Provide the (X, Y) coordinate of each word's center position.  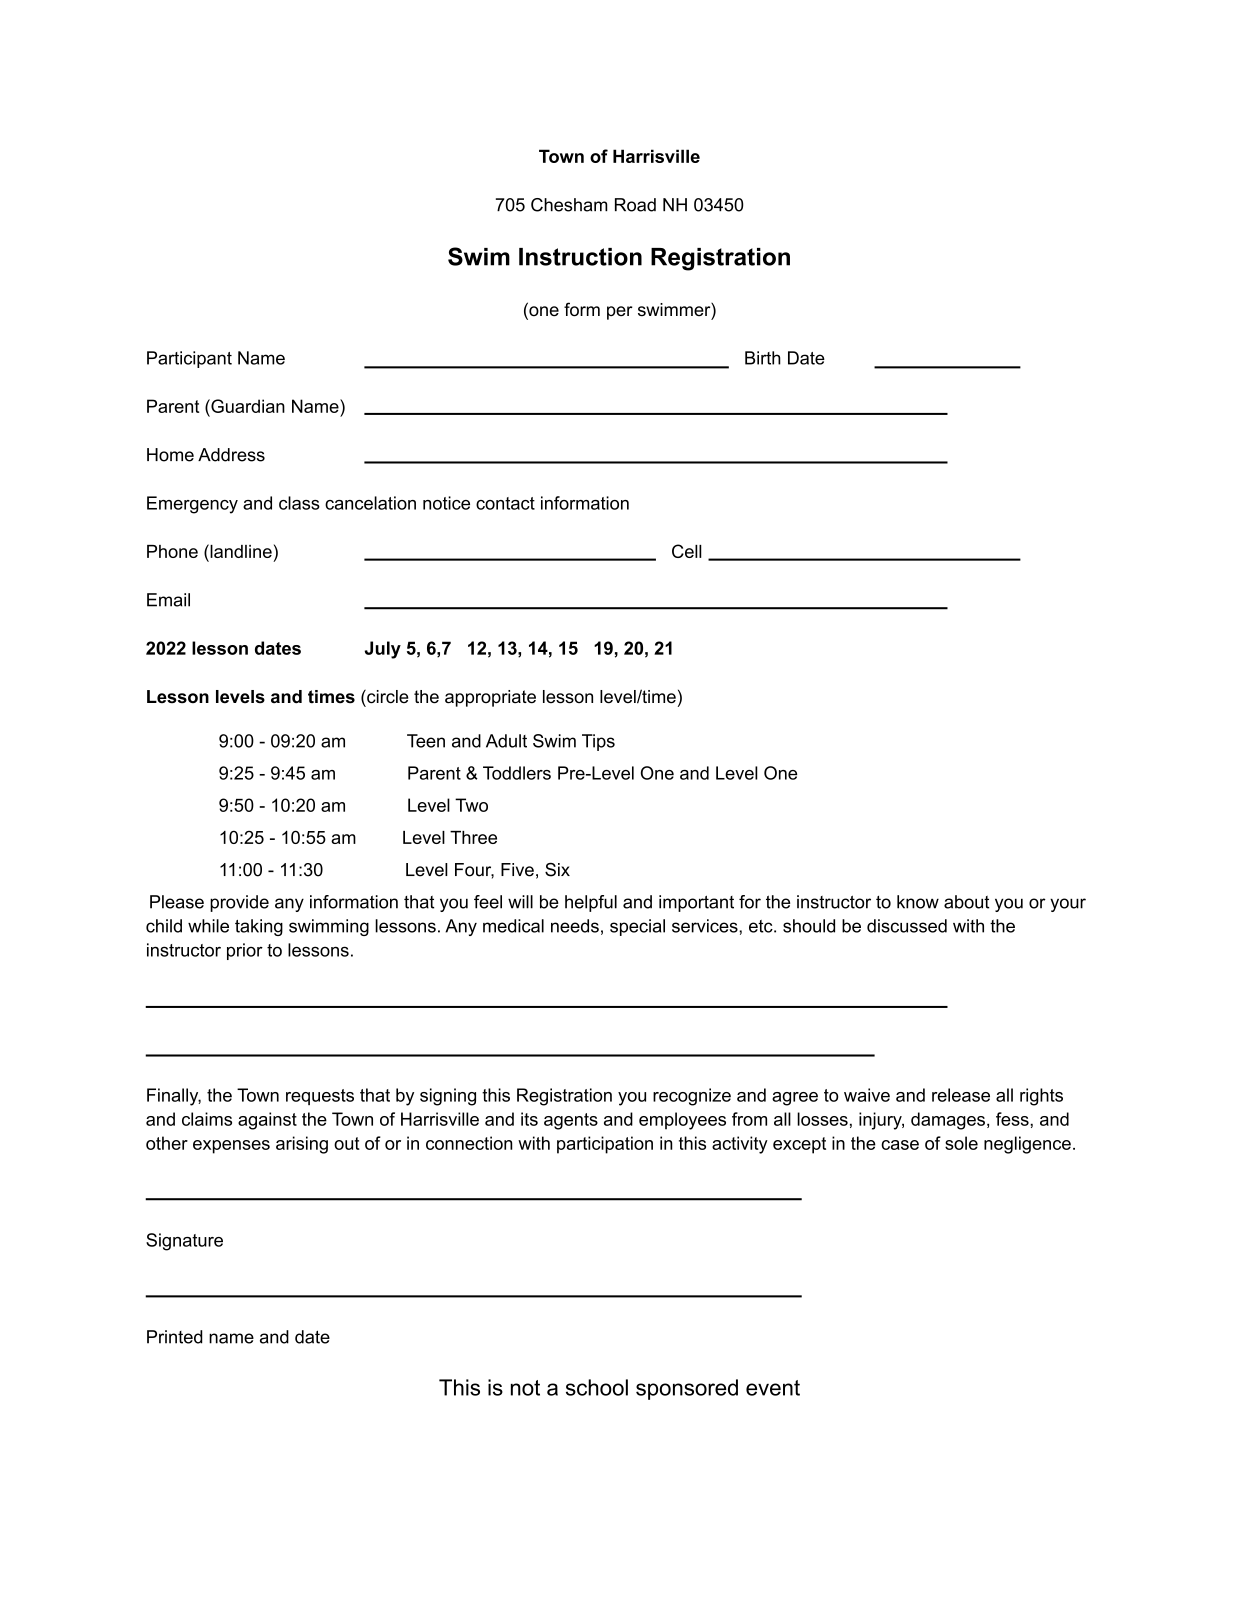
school (597, 1387)
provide (239, 903)
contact (505, 503)
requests (320, 1097)
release (961, 1095)
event (773, 1388)
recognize (692, 1097)
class (299, 503)
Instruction (580, 257)
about (966, 902)
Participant (189, 359)
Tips (598, 742)
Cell (687, 551)
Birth (763, 358)
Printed (175, 1337)
